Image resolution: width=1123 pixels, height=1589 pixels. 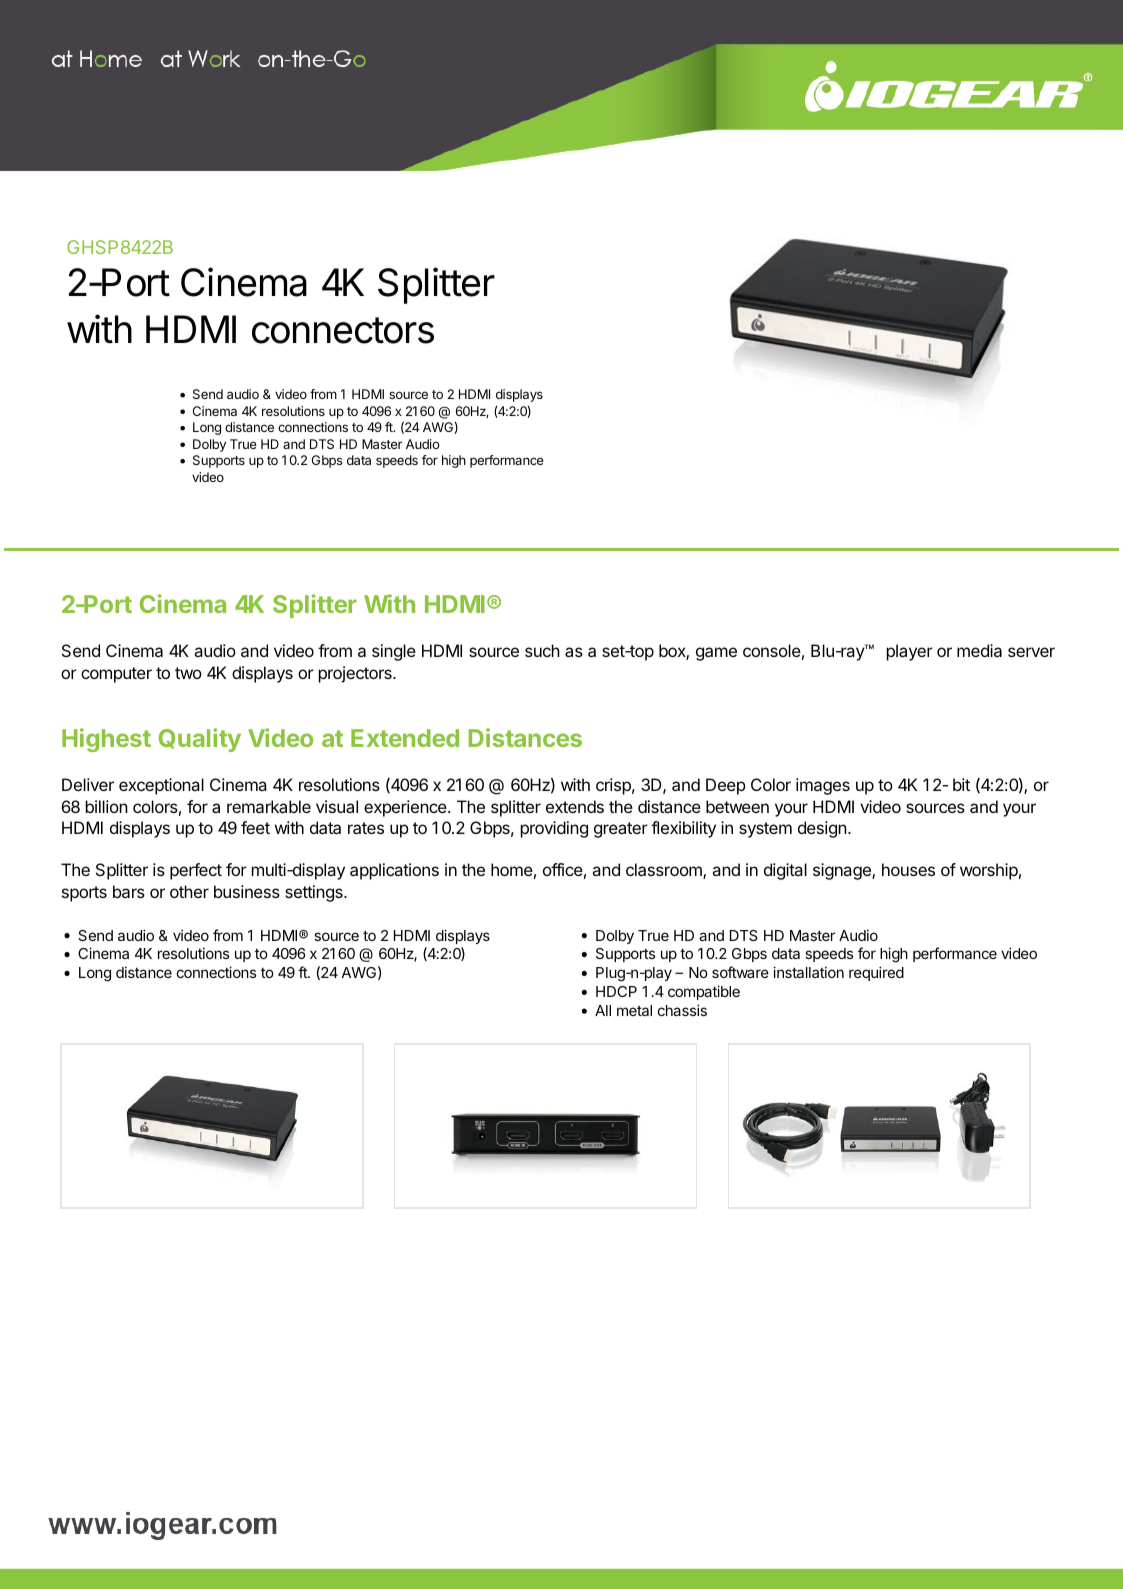 I want to click on metal, so click(x=634, y=1010).
